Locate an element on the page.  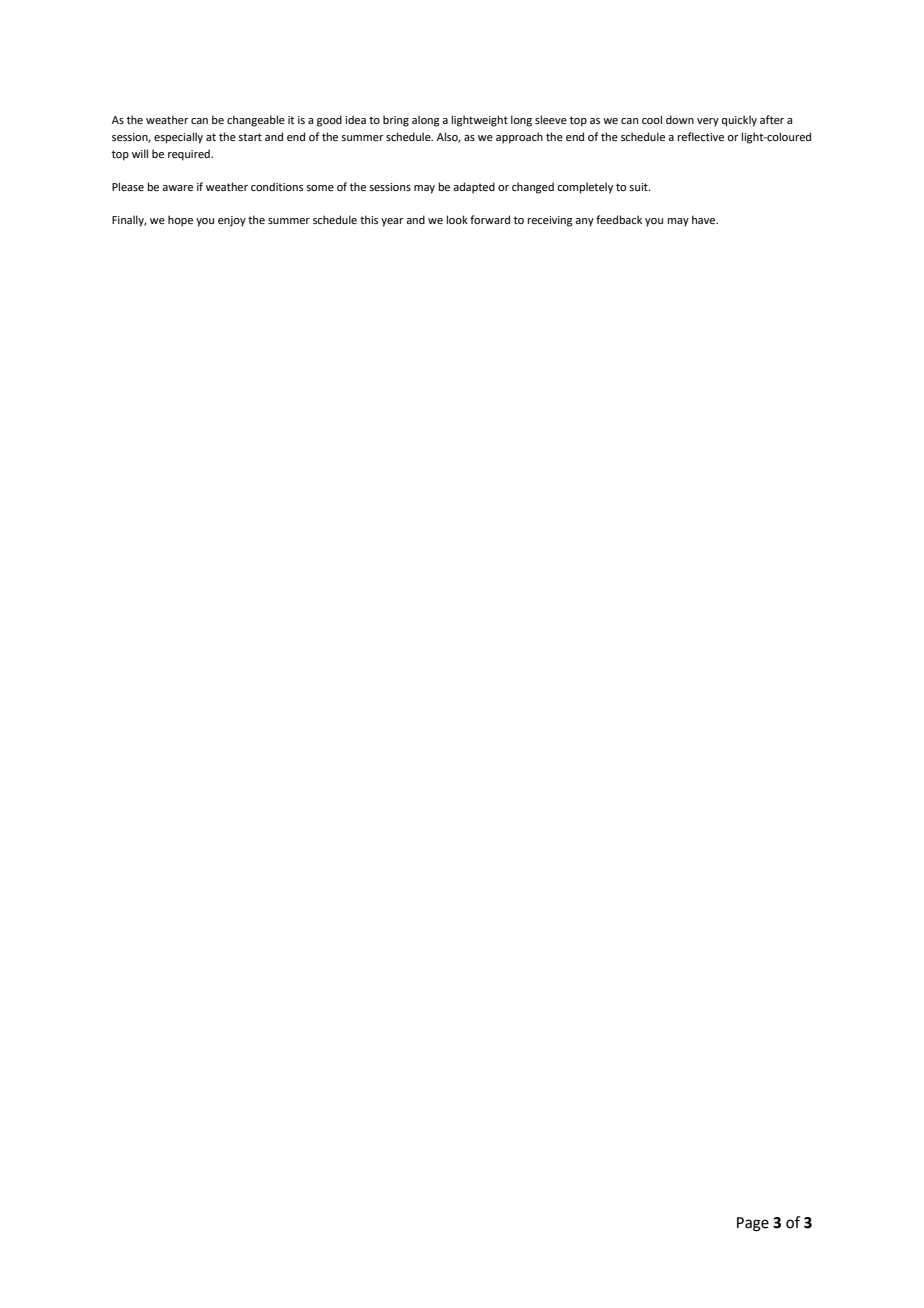
adapted is located at coordinates (474, 188).
